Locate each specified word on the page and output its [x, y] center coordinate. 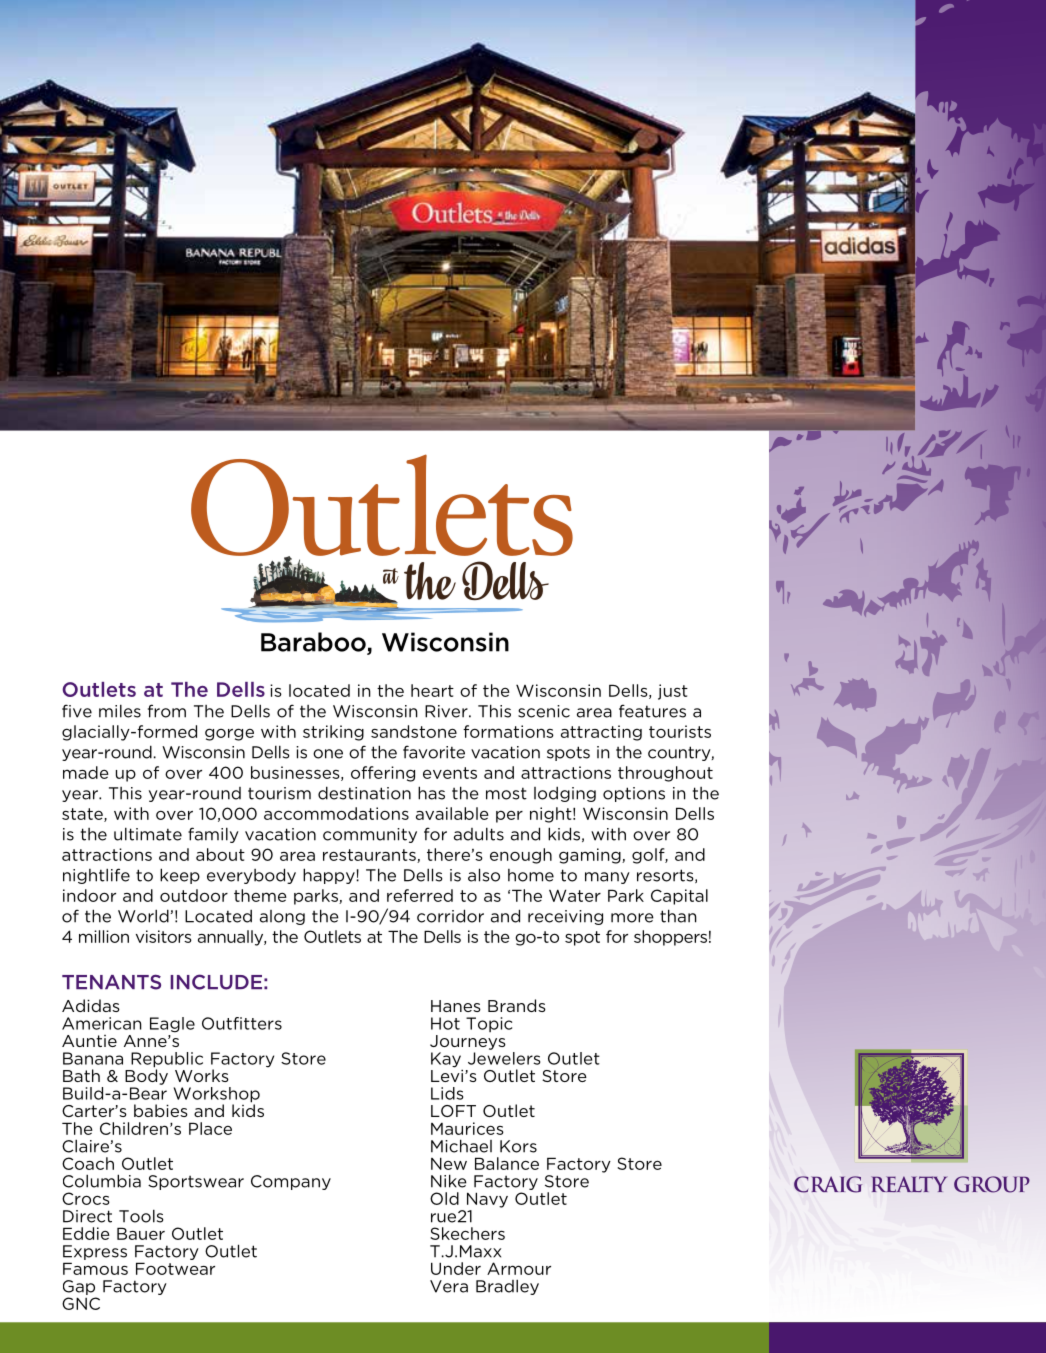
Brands [517, 1005]
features [652, 711]
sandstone [414, 731]
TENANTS [111, 982]
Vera [449, 1286]
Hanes [456, 1006]
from [167, 711]
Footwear [175, 1268]
